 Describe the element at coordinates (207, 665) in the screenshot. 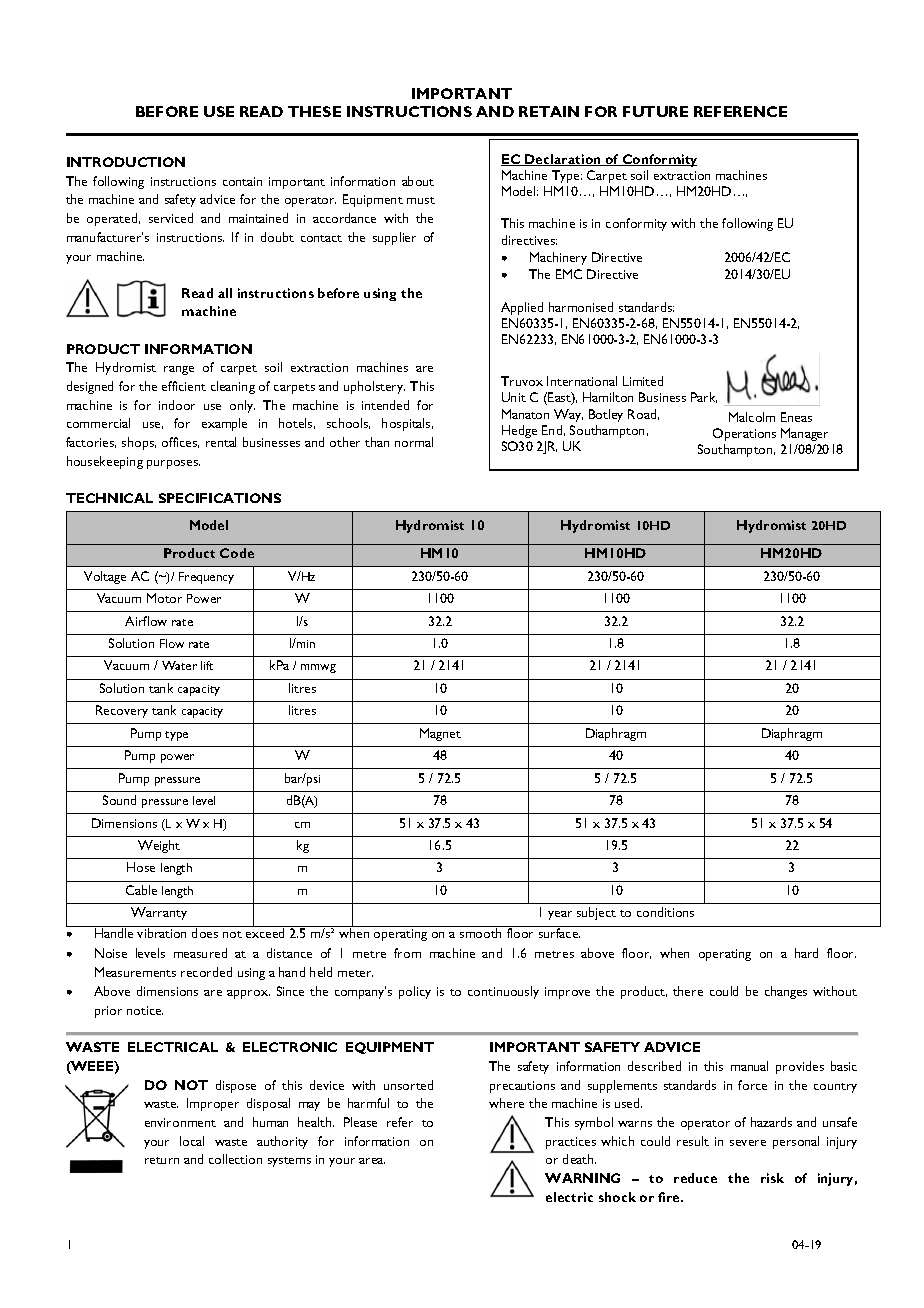

I see `lift` at that location.
